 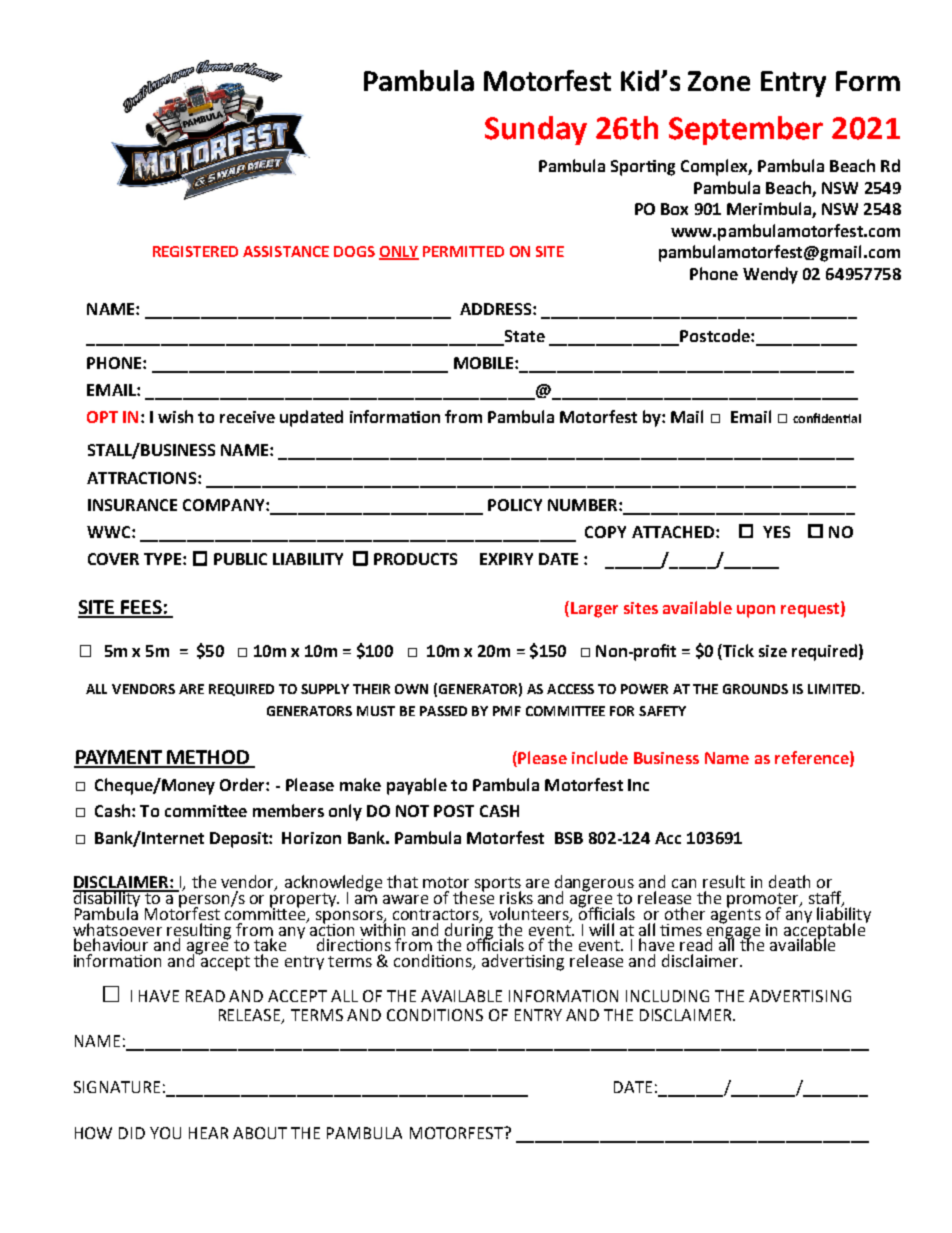 What do you see at coordinates (165, 1133) in the screenshot?
I see `YOU` at bounding box center [165, 1133].
